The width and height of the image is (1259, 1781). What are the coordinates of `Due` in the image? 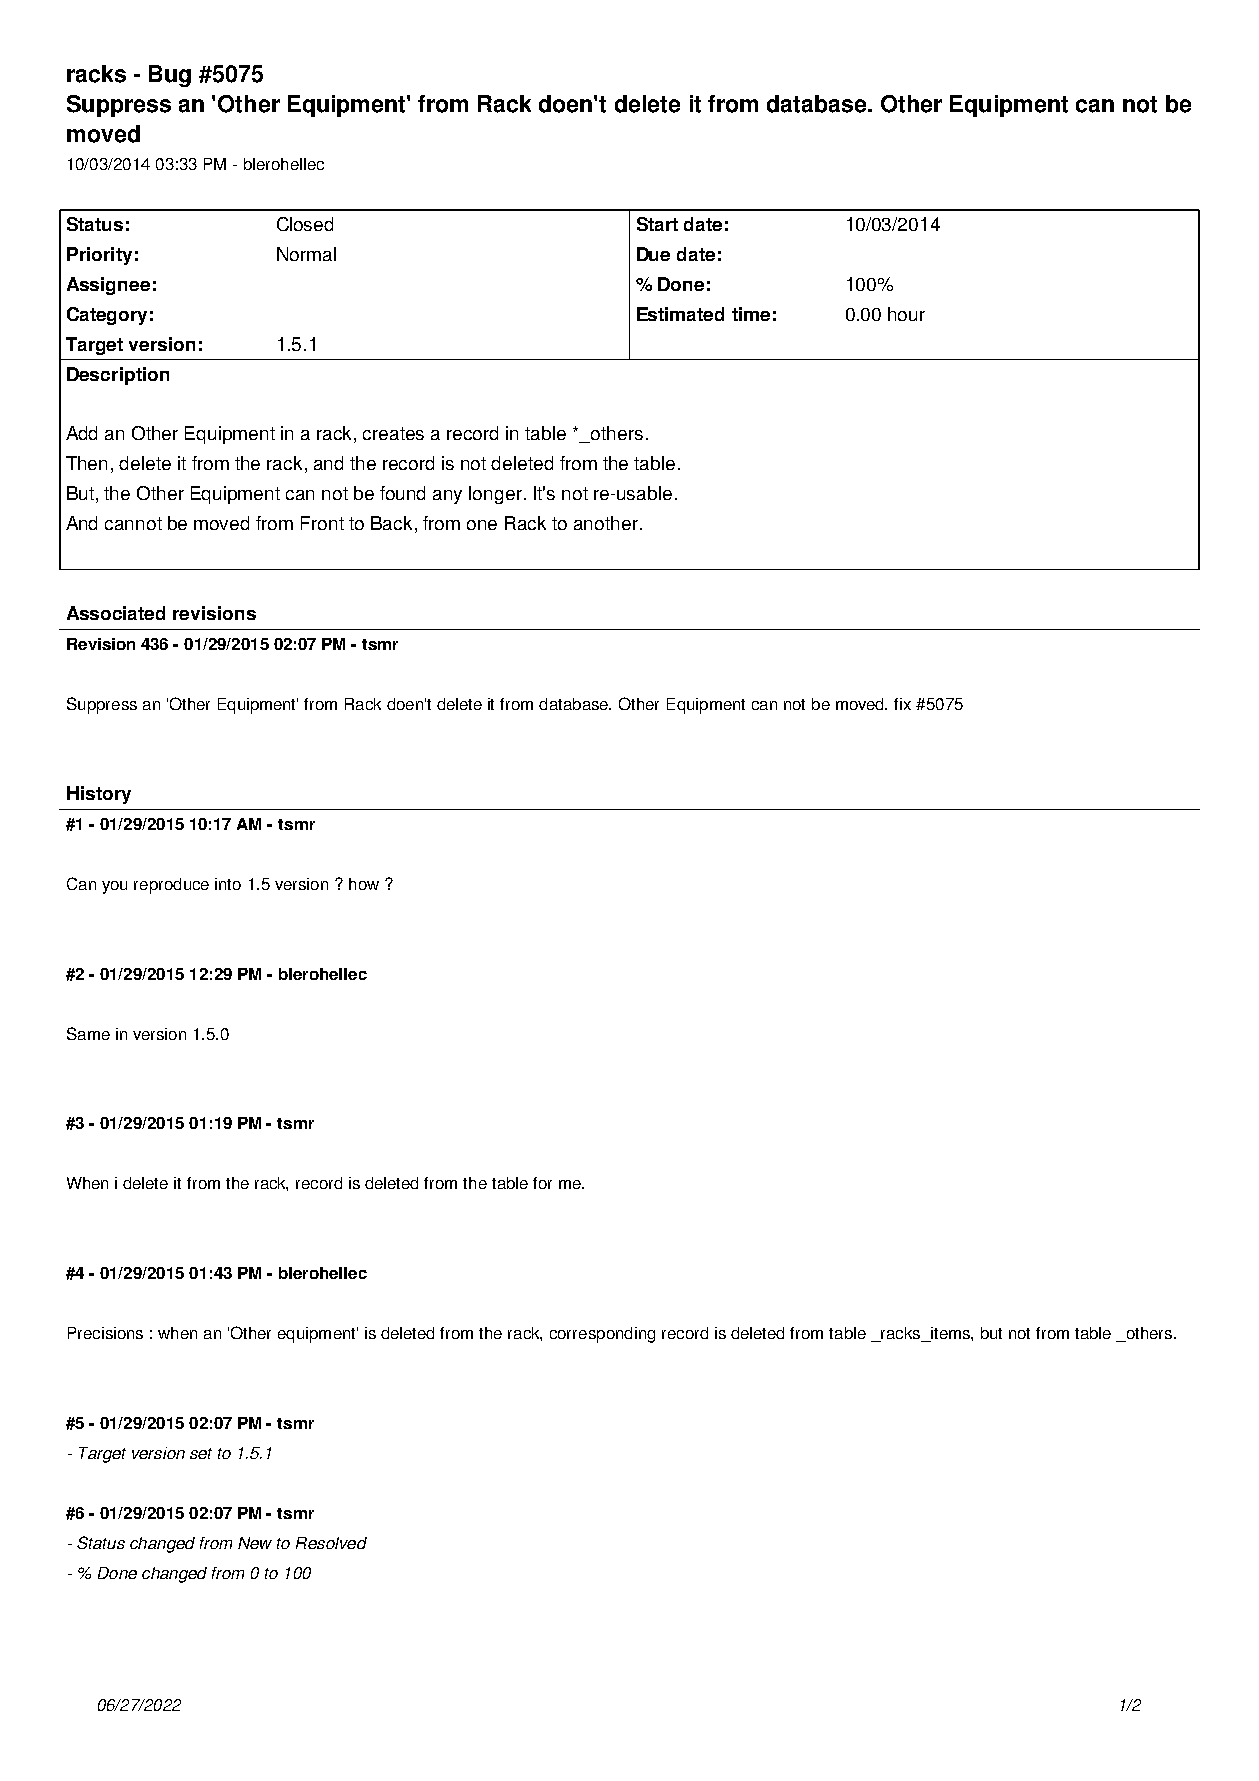 It's located at (653, 254).
